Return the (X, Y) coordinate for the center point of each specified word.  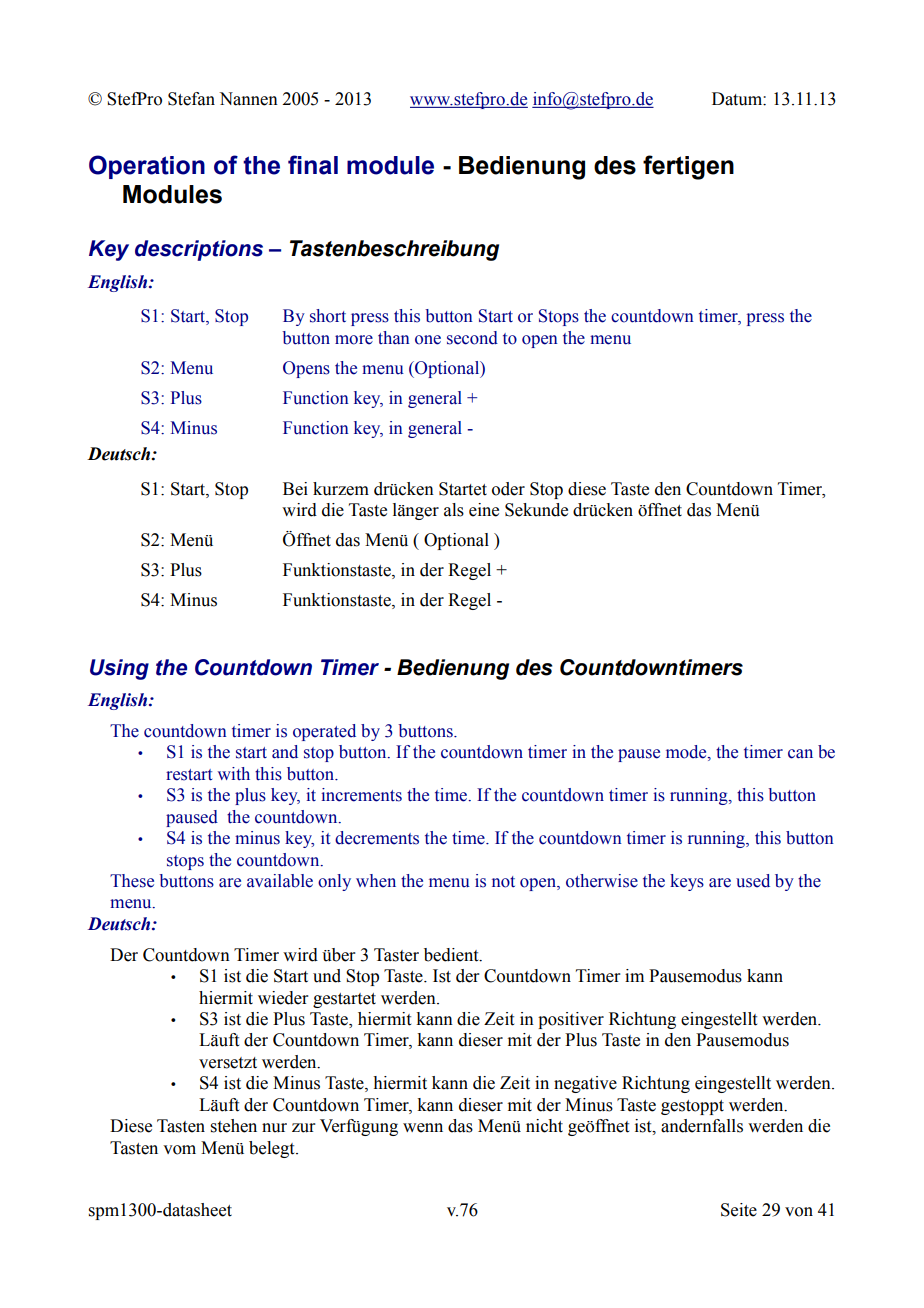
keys (687, 882)
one (428, 340)
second (472, 338)
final (313, 165)
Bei (295, 489)
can (800, 754)
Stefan (191, 99)
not (503, 882)
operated (324, 732)
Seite (739, 1210)
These (132, 881)
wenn (423, 1128)
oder (508, 489)
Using (119, 669)
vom (179, 1150)
